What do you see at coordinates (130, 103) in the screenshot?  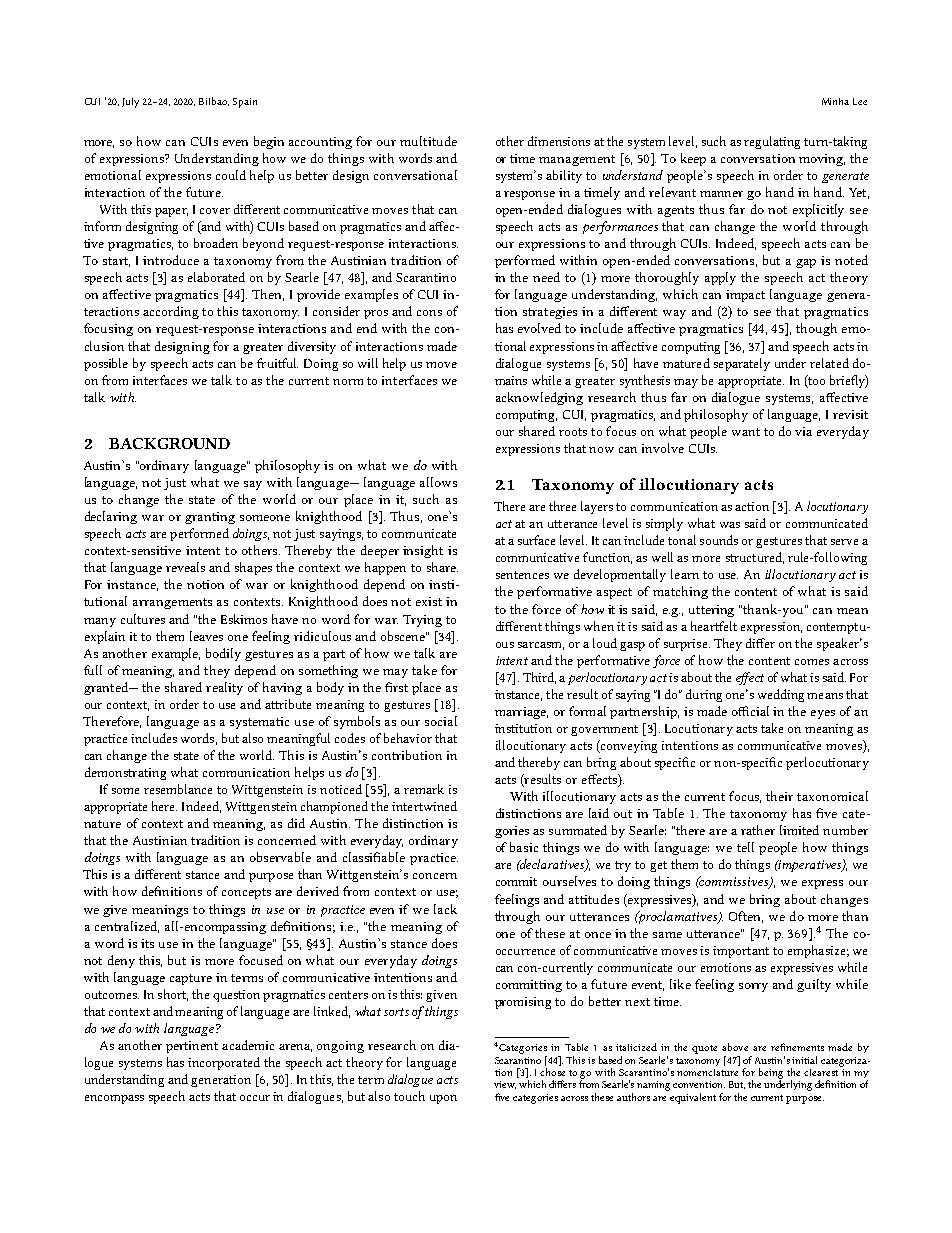 I see `July` at bounding box center [130, 103].
